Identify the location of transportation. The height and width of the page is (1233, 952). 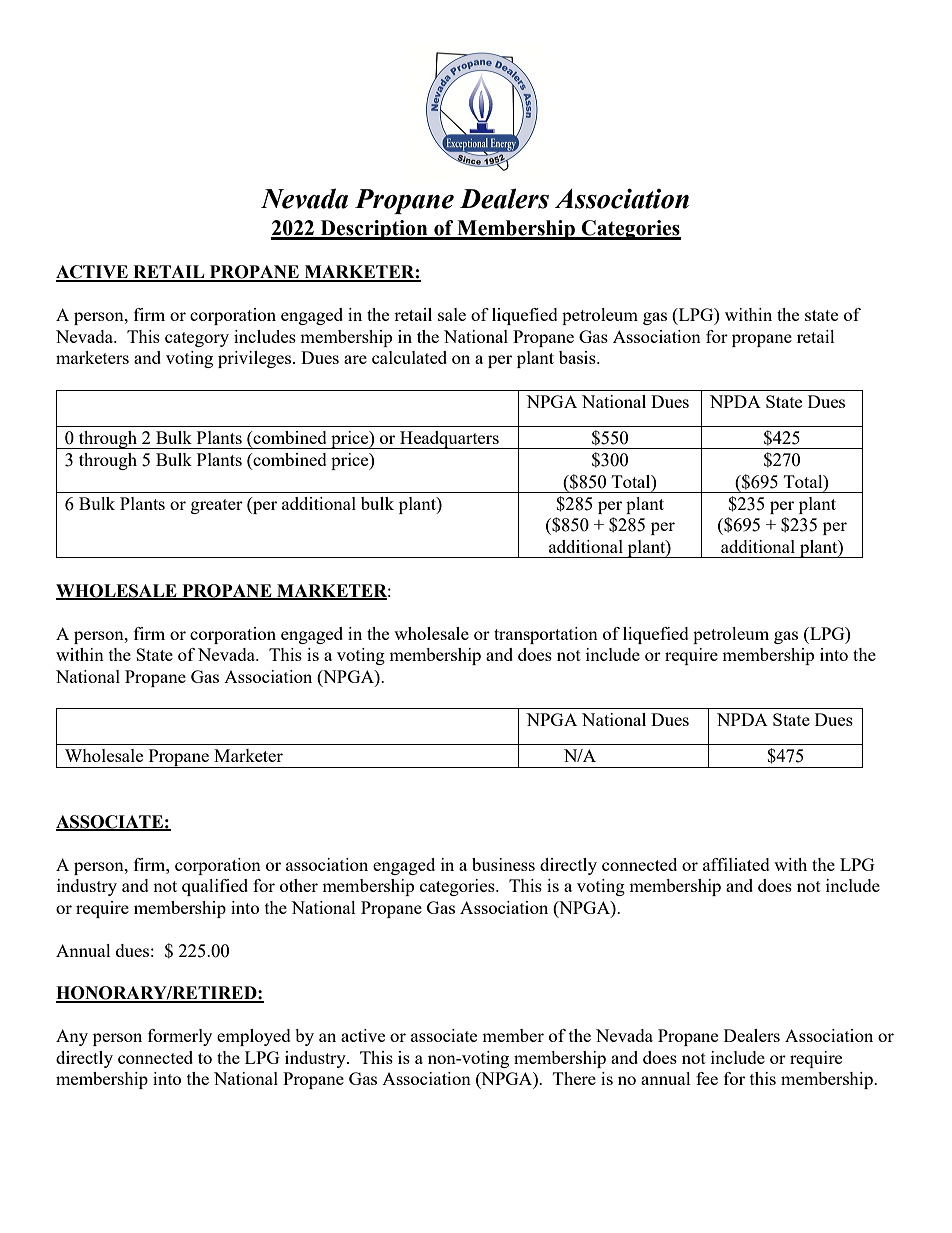
(546, 635).
